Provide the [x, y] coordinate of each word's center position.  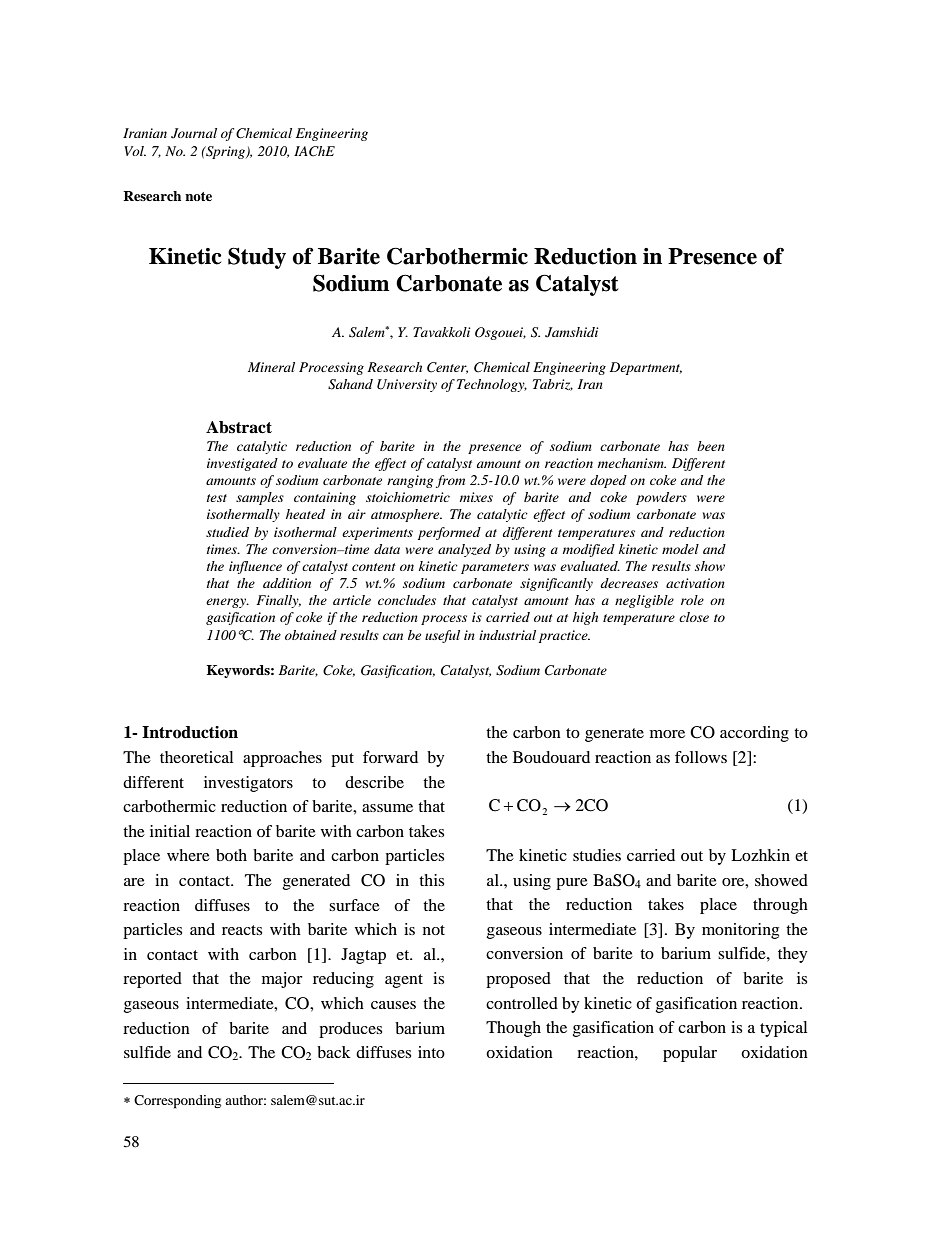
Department [646, 368]
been [711, 446]
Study [257, 258]
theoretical [196, 757]
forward [390, 757]
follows [701, 757]
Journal [194, 133]
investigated [242, 464]
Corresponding [177, 1102]
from [450, 481]
